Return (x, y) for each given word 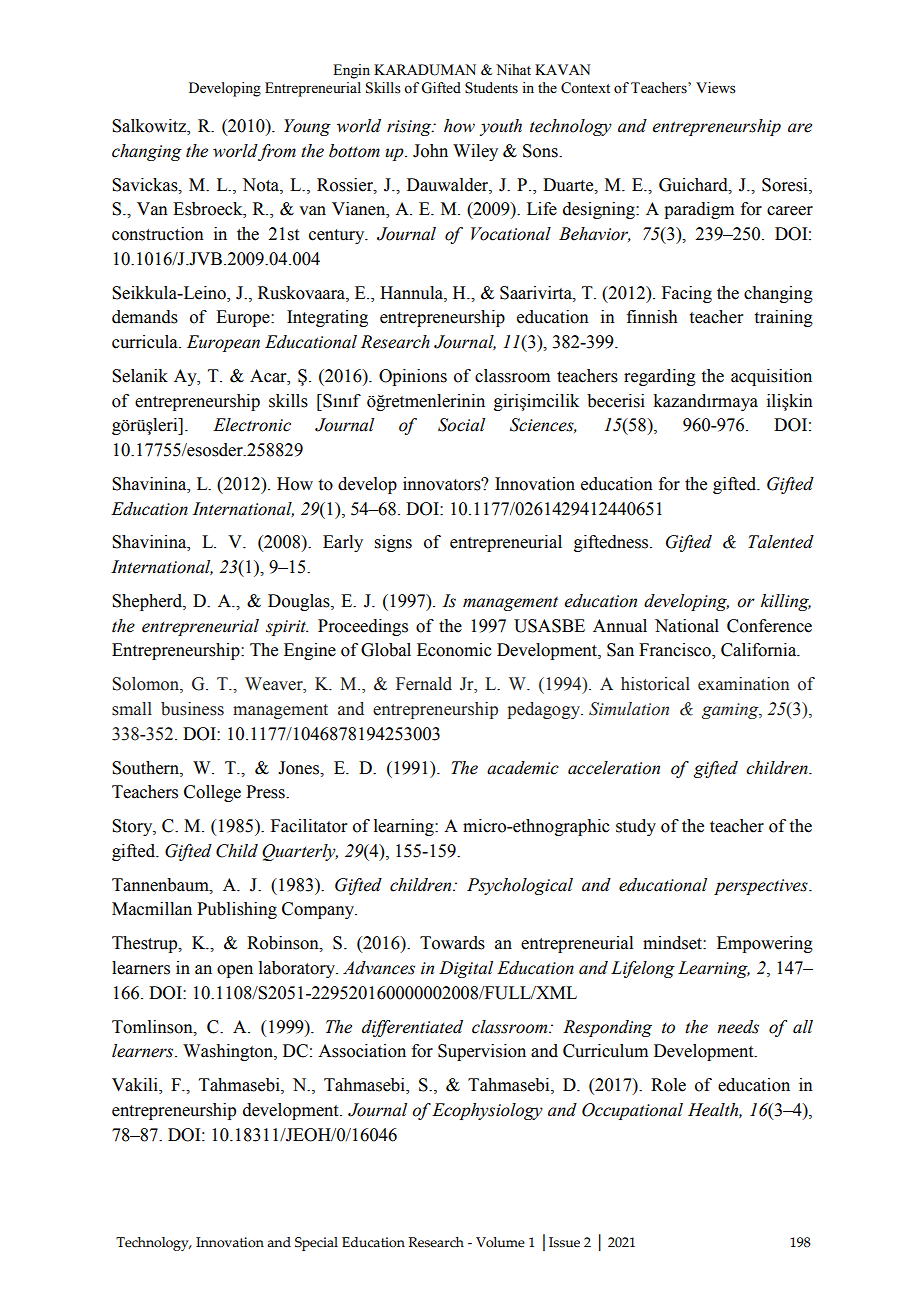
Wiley (475, 152)
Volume (500, 1242)
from (276, 152)
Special (316, 1244)
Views (716, 88)
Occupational (632, 1111)
